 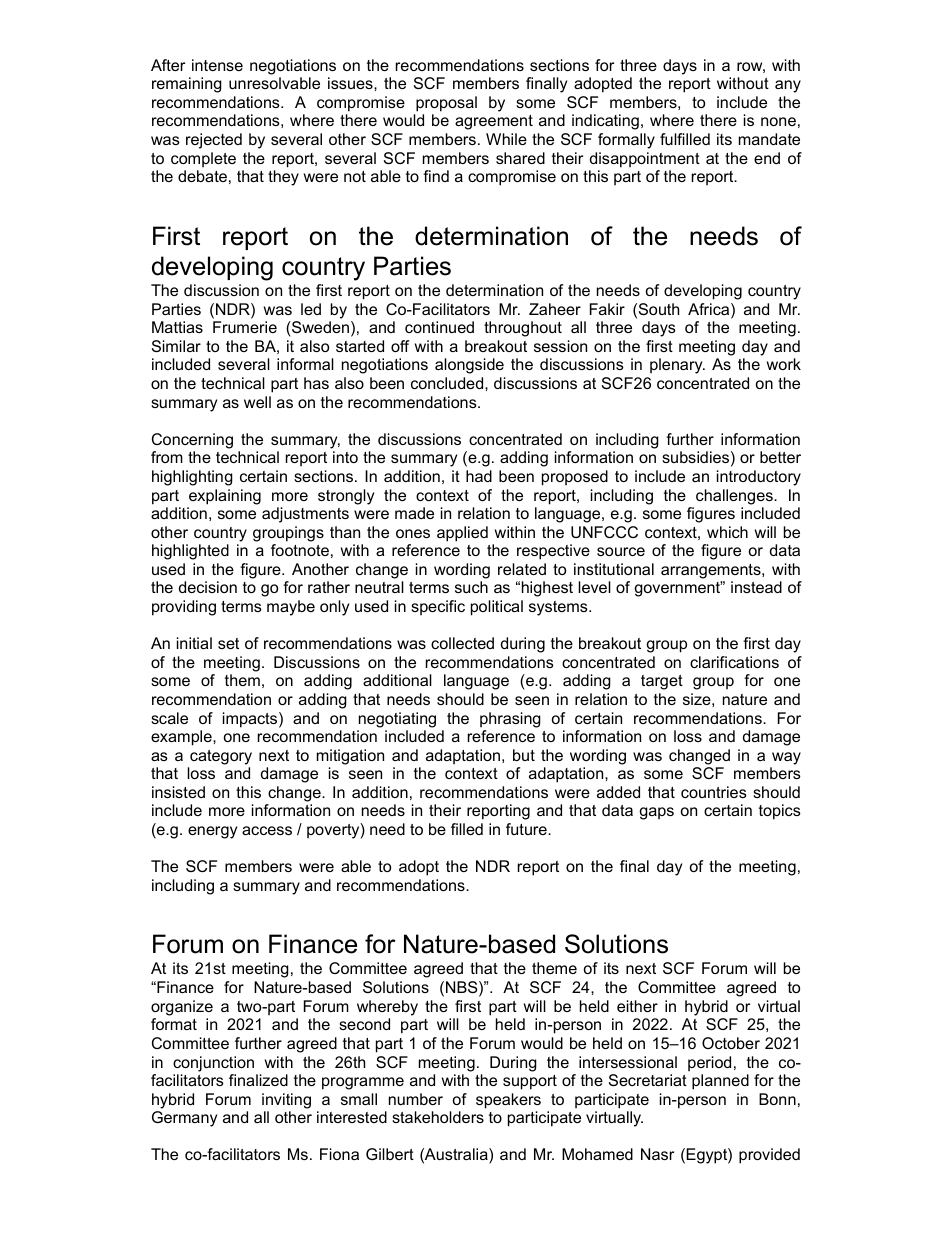 What do you see at coordinates (778, 121) in the screenshot?
I see `none` at bounding box center [778, 121].
